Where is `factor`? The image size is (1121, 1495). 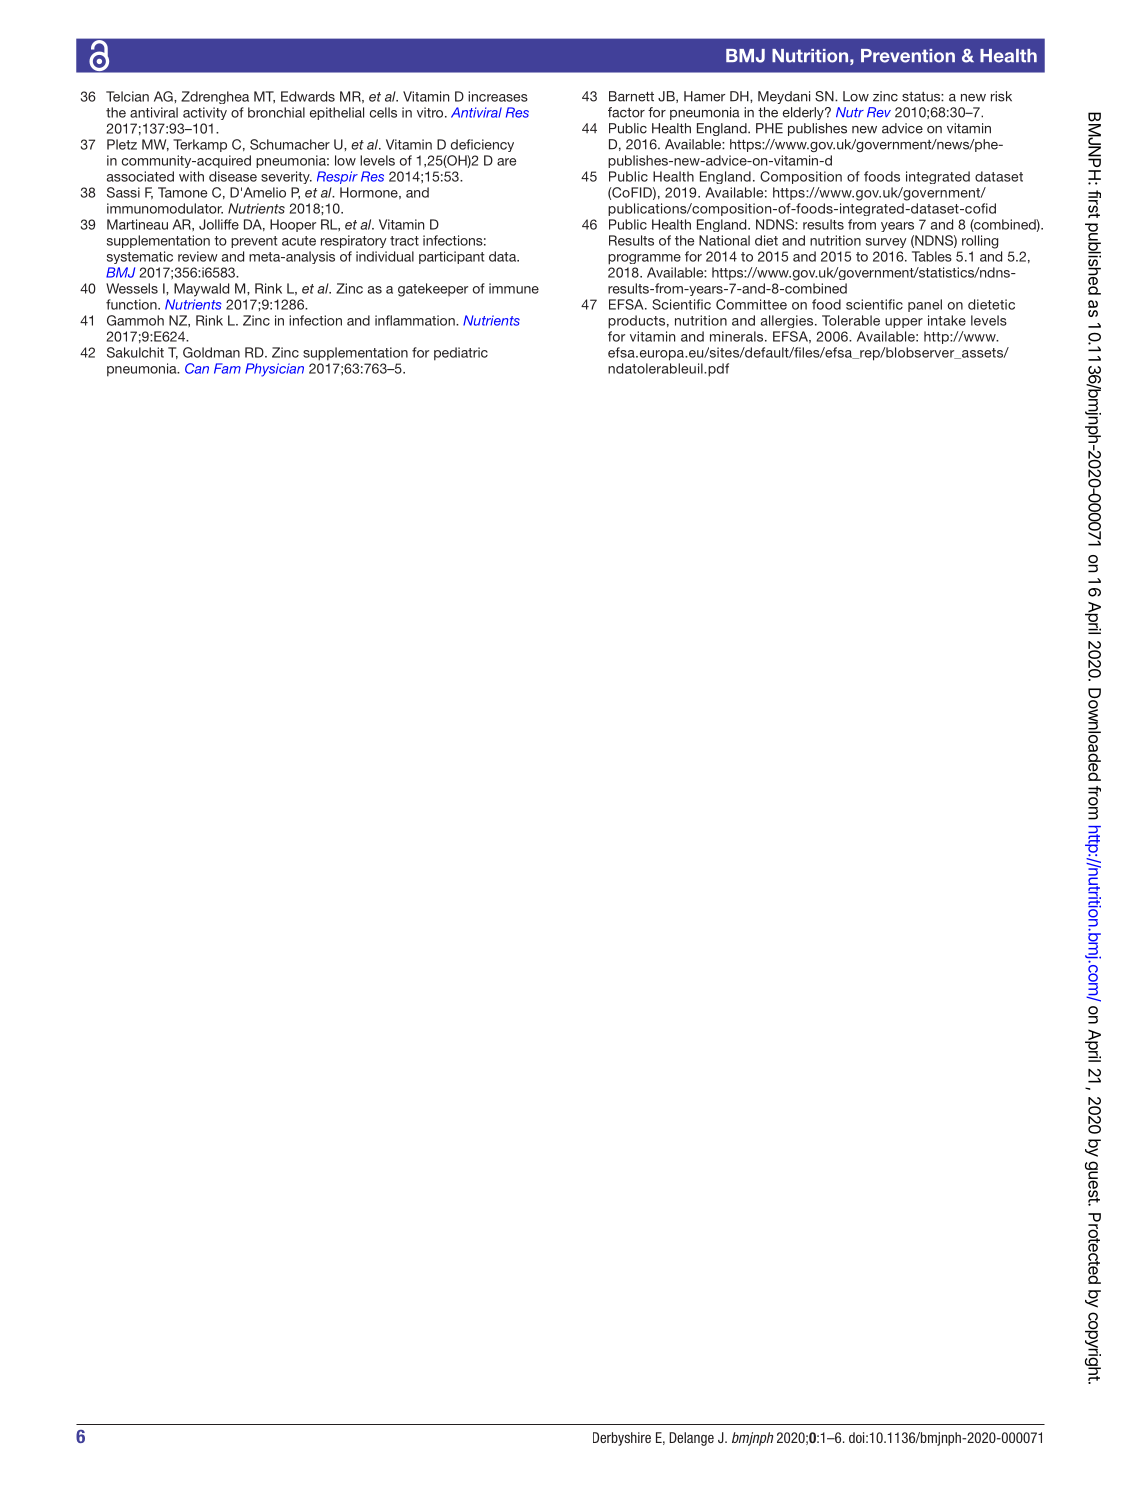
factor is located at coordinates (626, 112).
